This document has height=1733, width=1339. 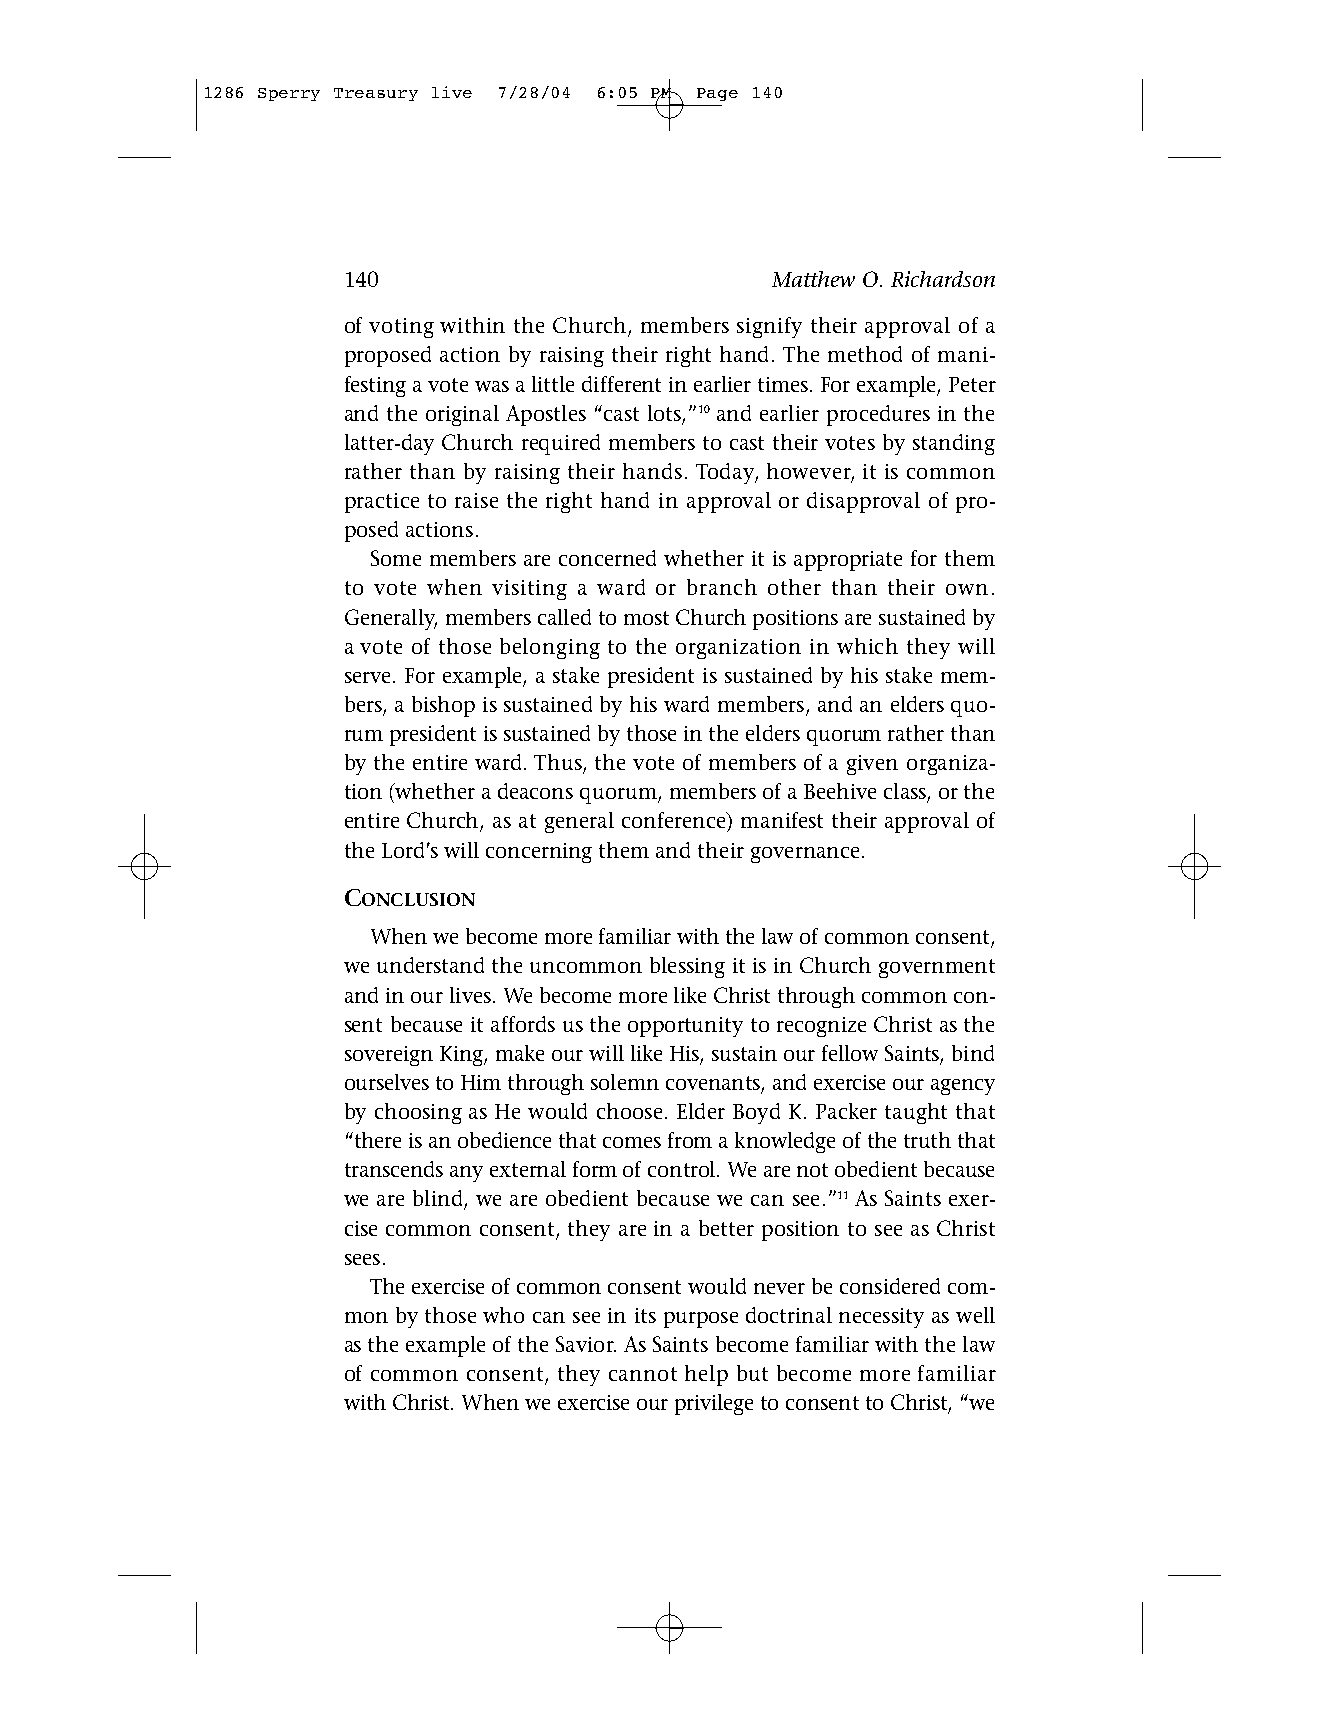 What do you see at coordinates (848, 561) in the document?
I see `appropriate` at bounding box center [848, 561].
